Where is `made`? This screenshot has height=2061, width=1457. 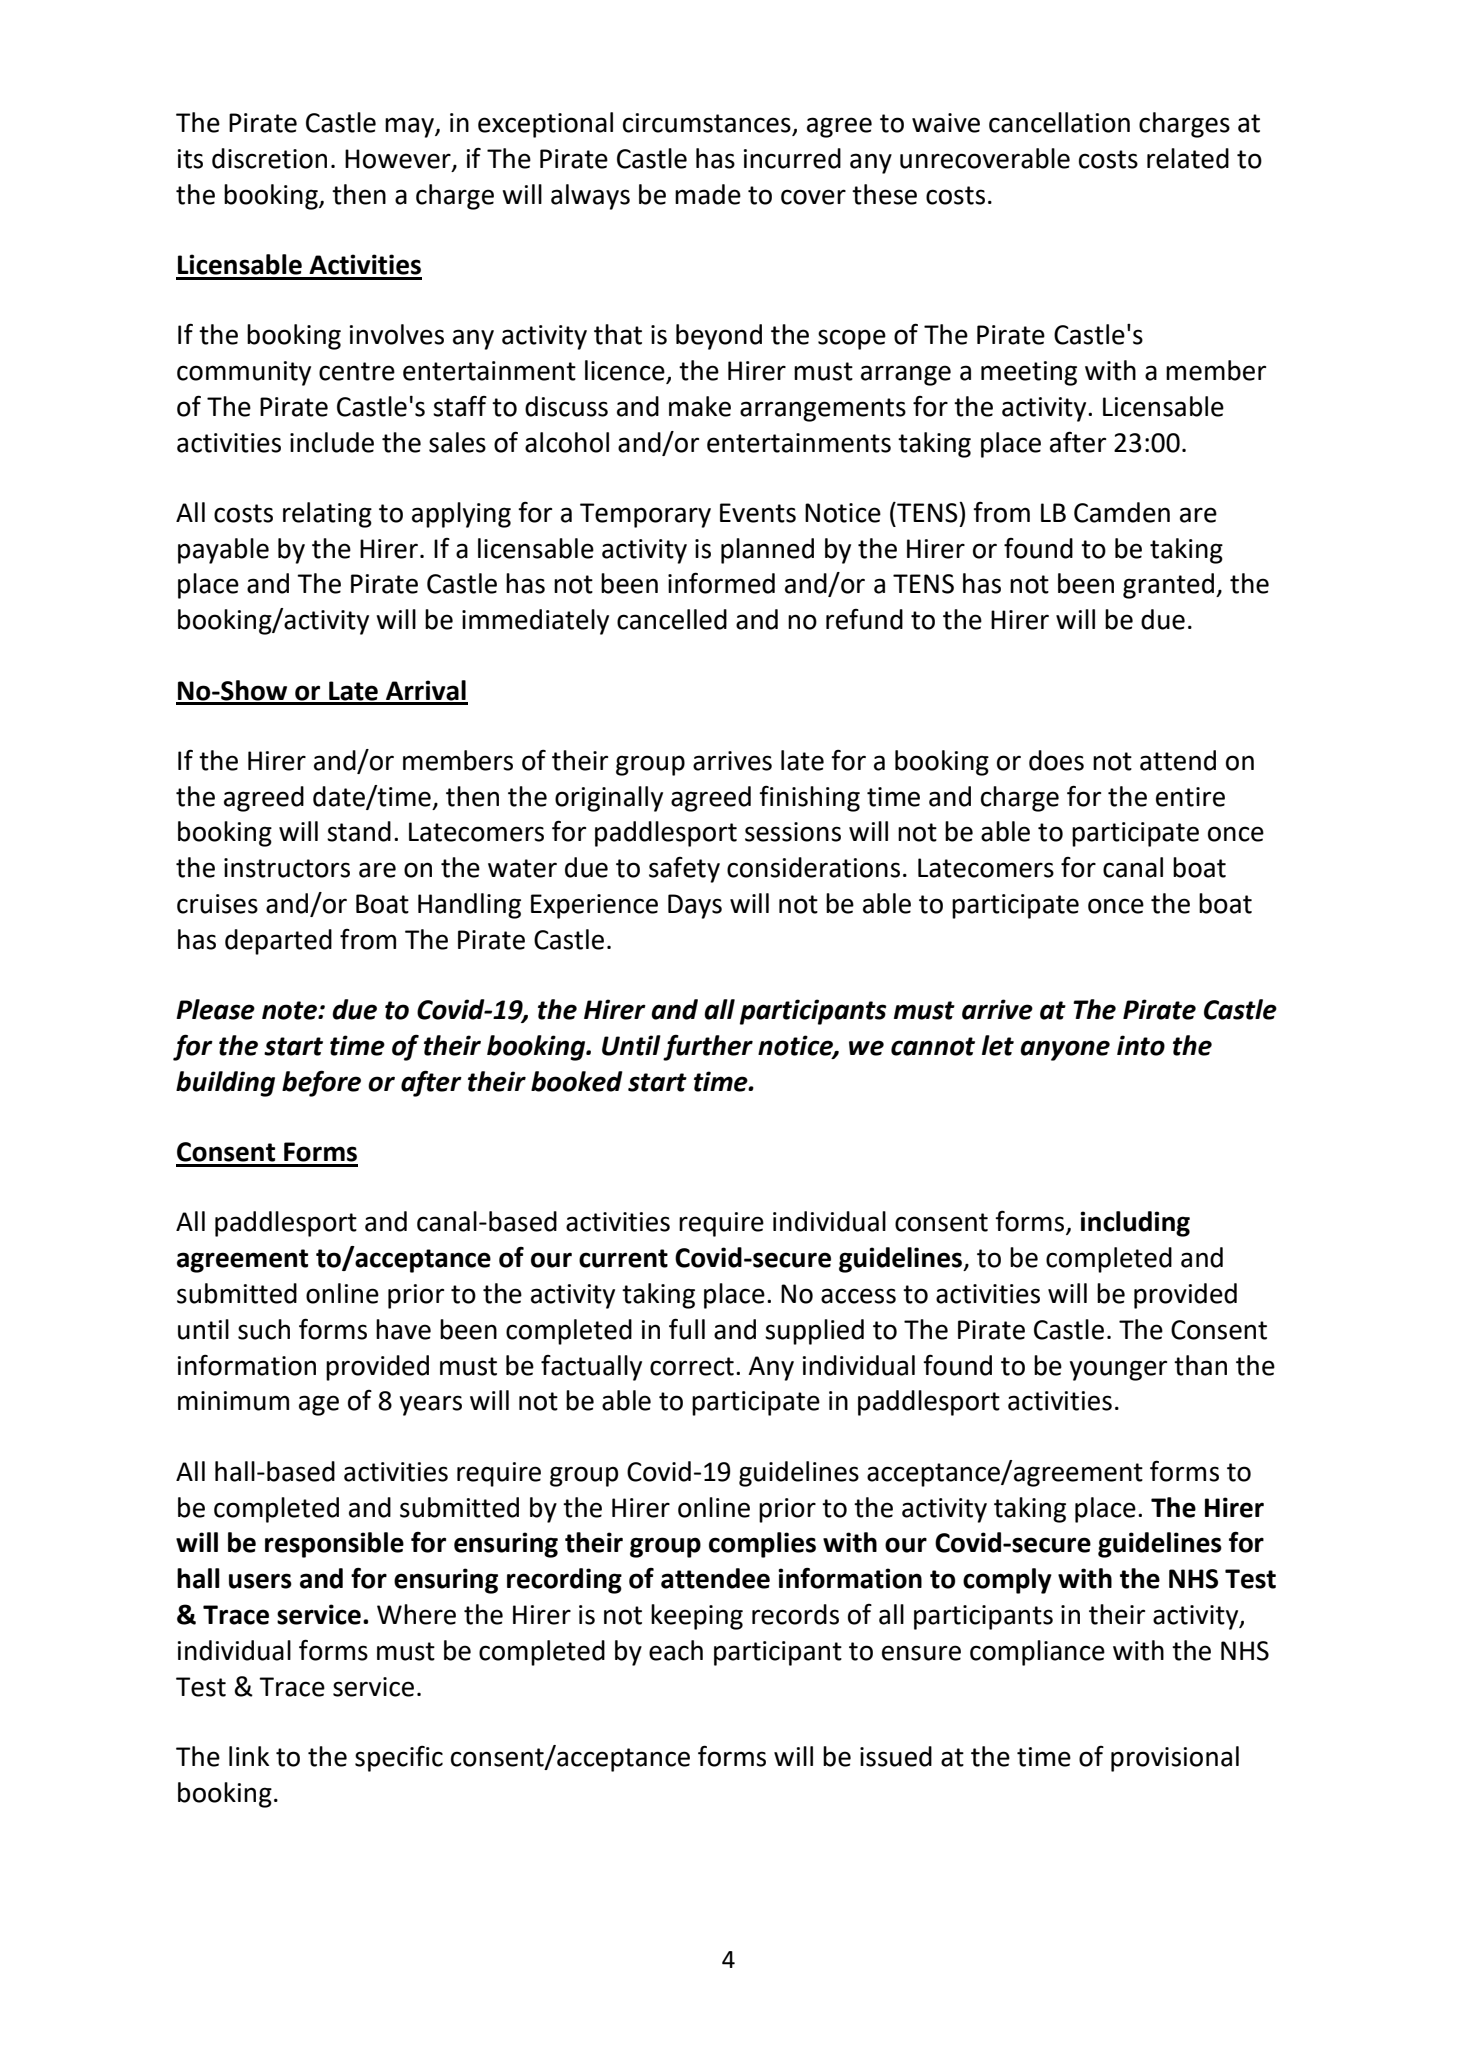 made is located at coordinates (708, 194).
